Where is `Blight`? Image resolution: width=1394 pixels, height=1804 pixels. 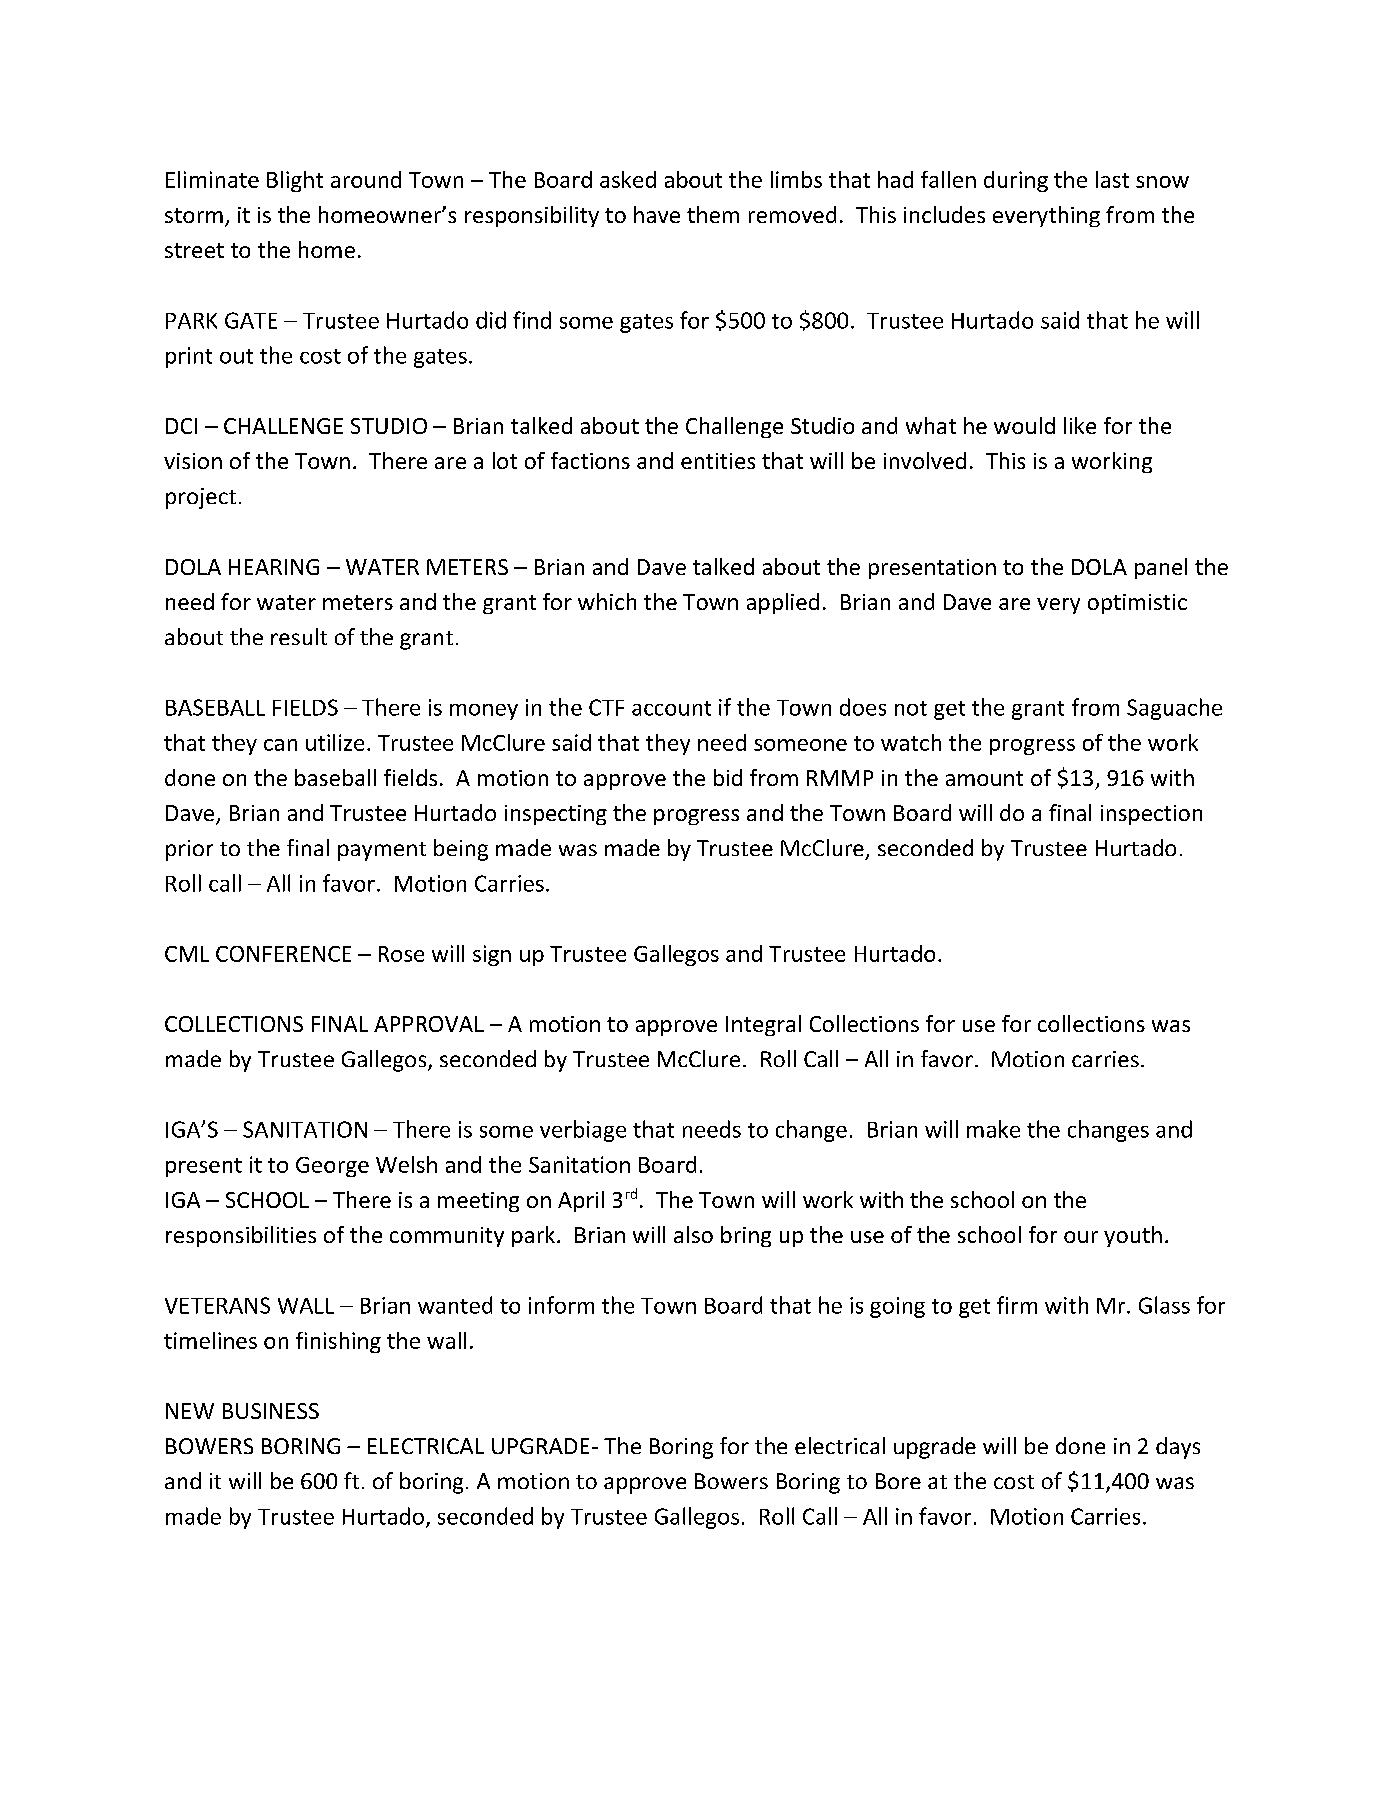 Blight is located at coordinates (295, 181).
